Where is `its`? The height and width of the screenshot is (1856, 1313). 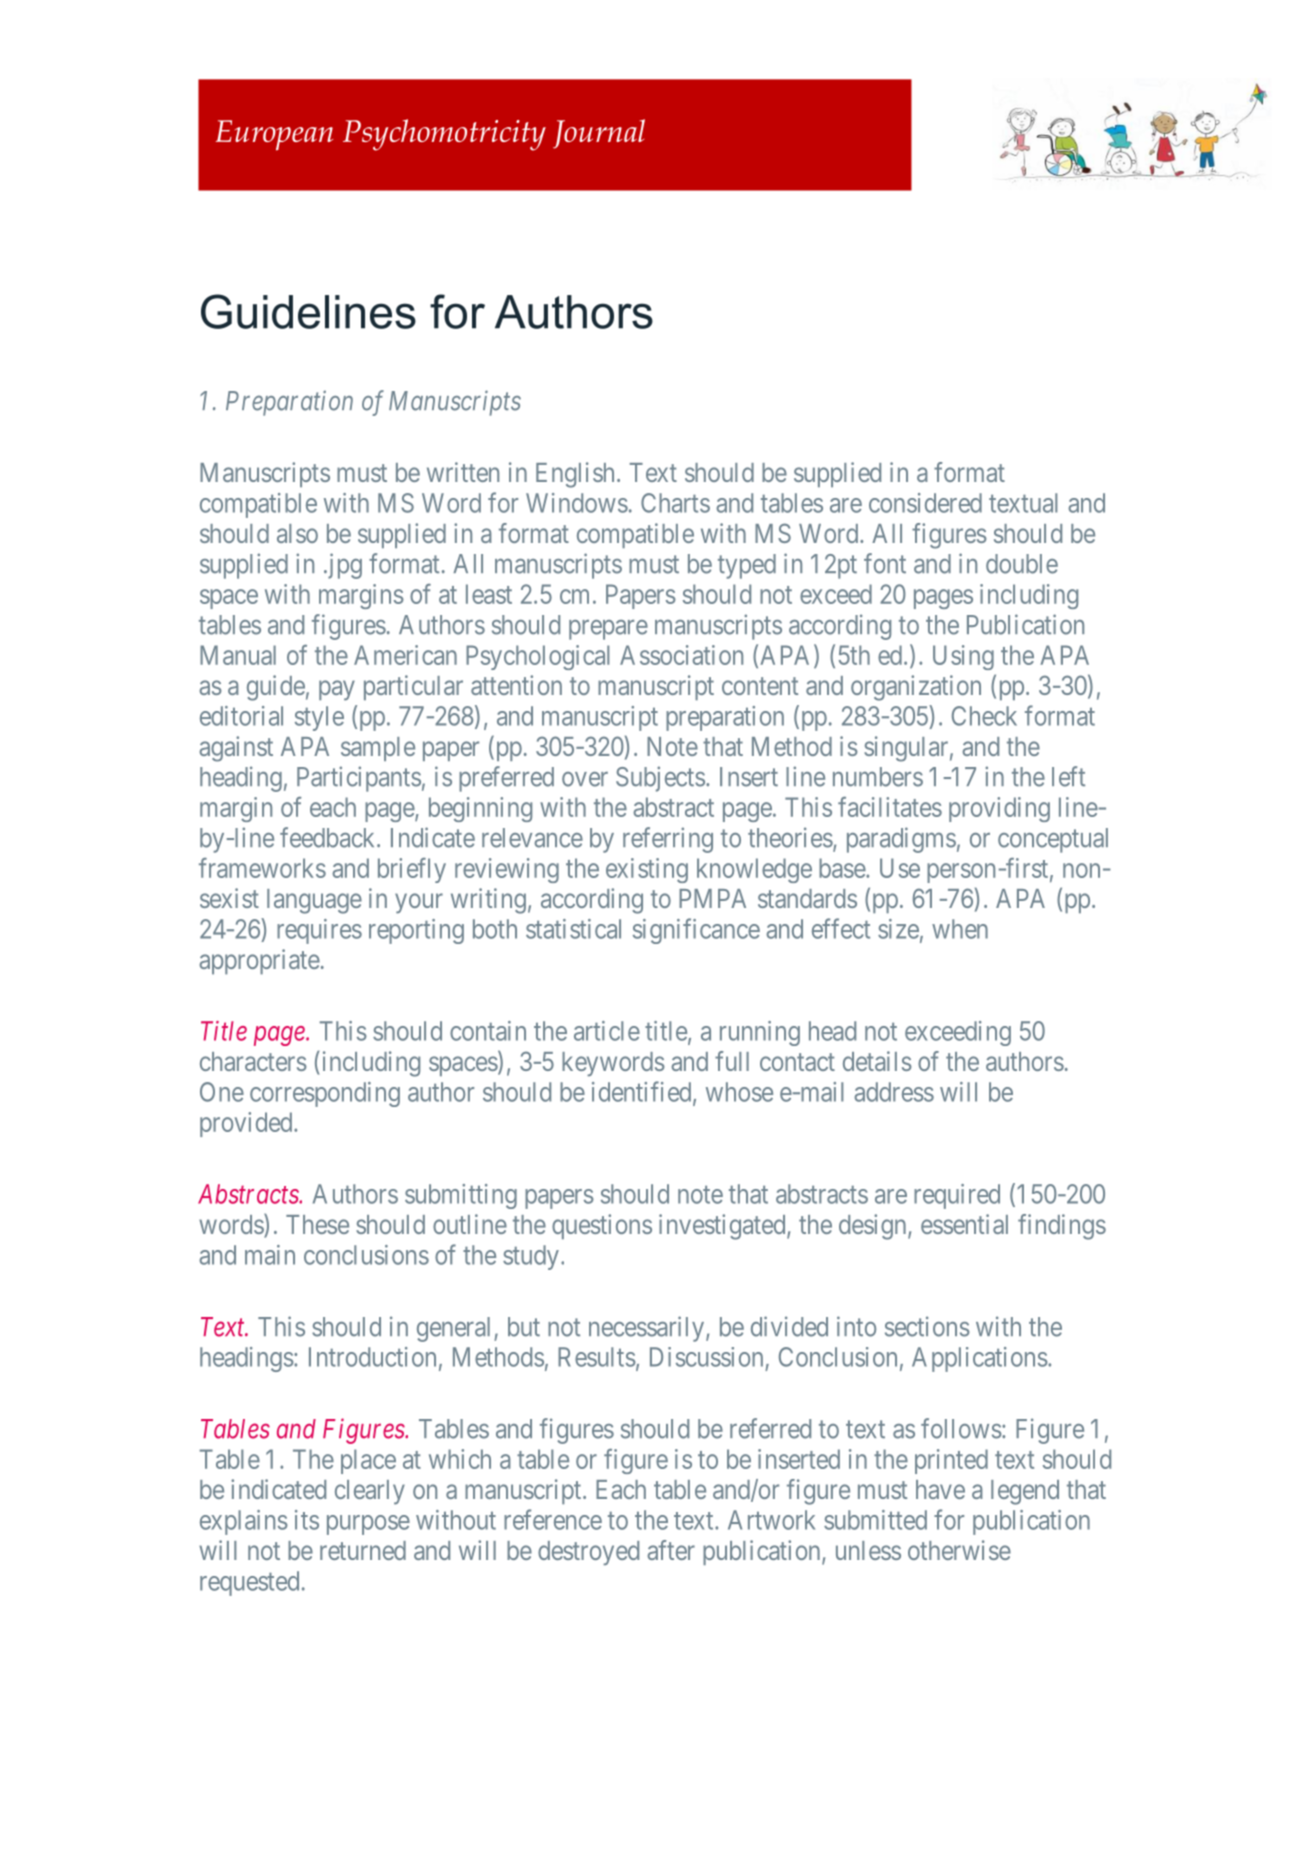 its is located at coordinates (307, 1520).
